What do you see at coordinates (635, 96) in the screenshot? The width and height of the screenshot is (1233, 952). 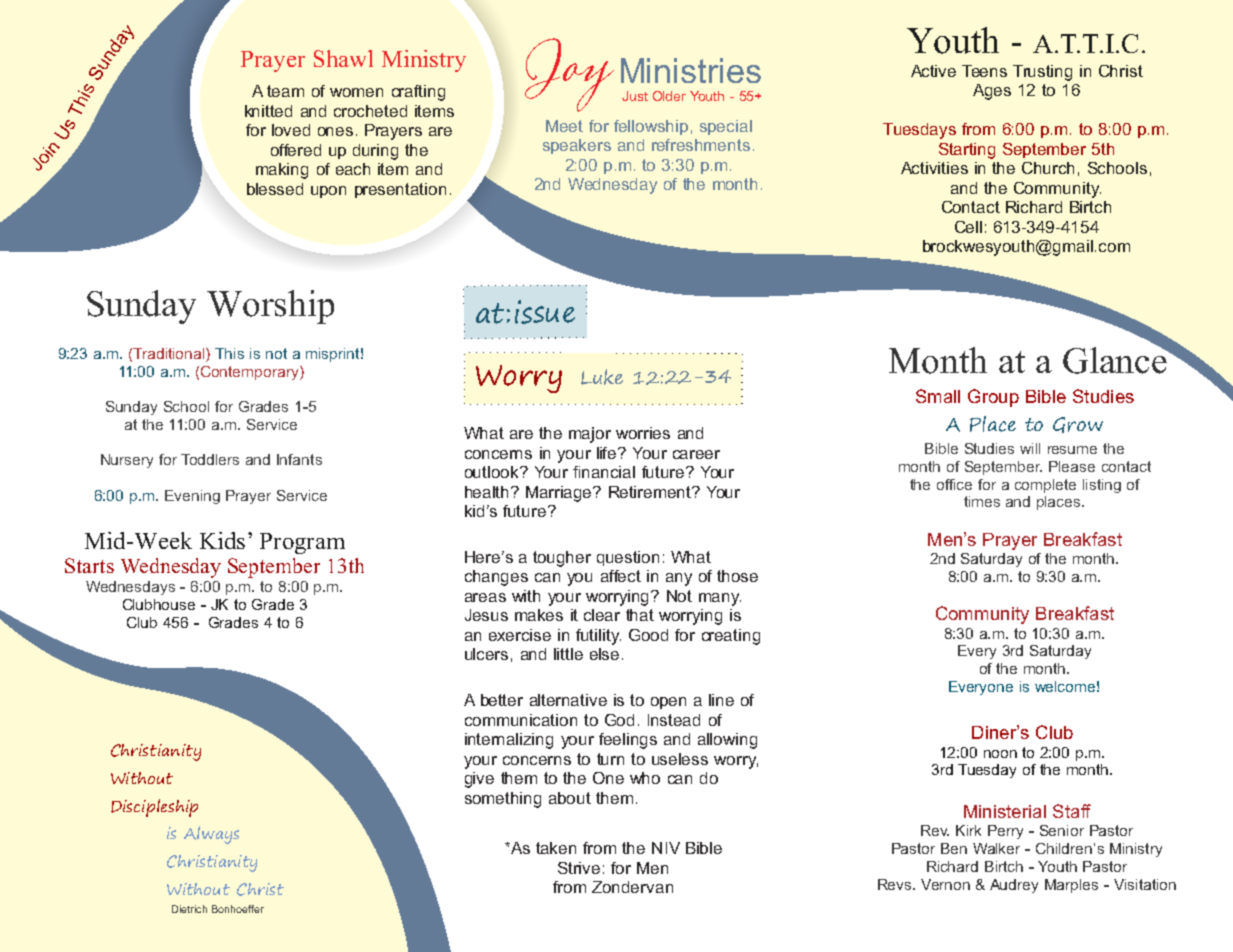 I see `Just` at bounding box center [635, 96].
